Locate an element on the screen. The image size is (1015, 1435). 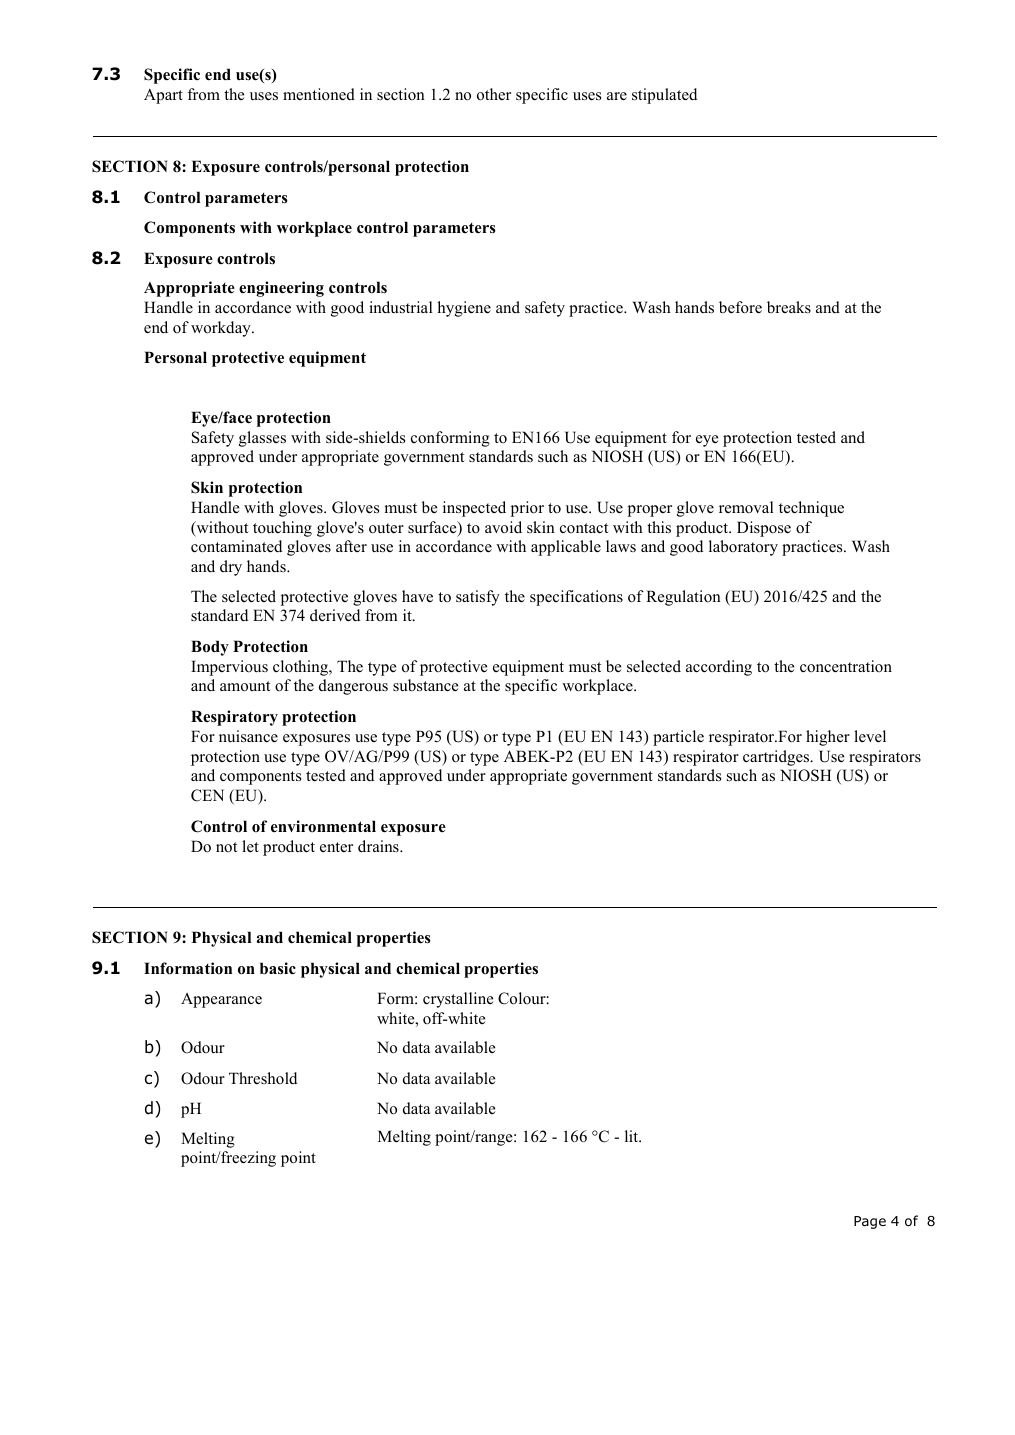
other is located at coordinates (494, 94).
